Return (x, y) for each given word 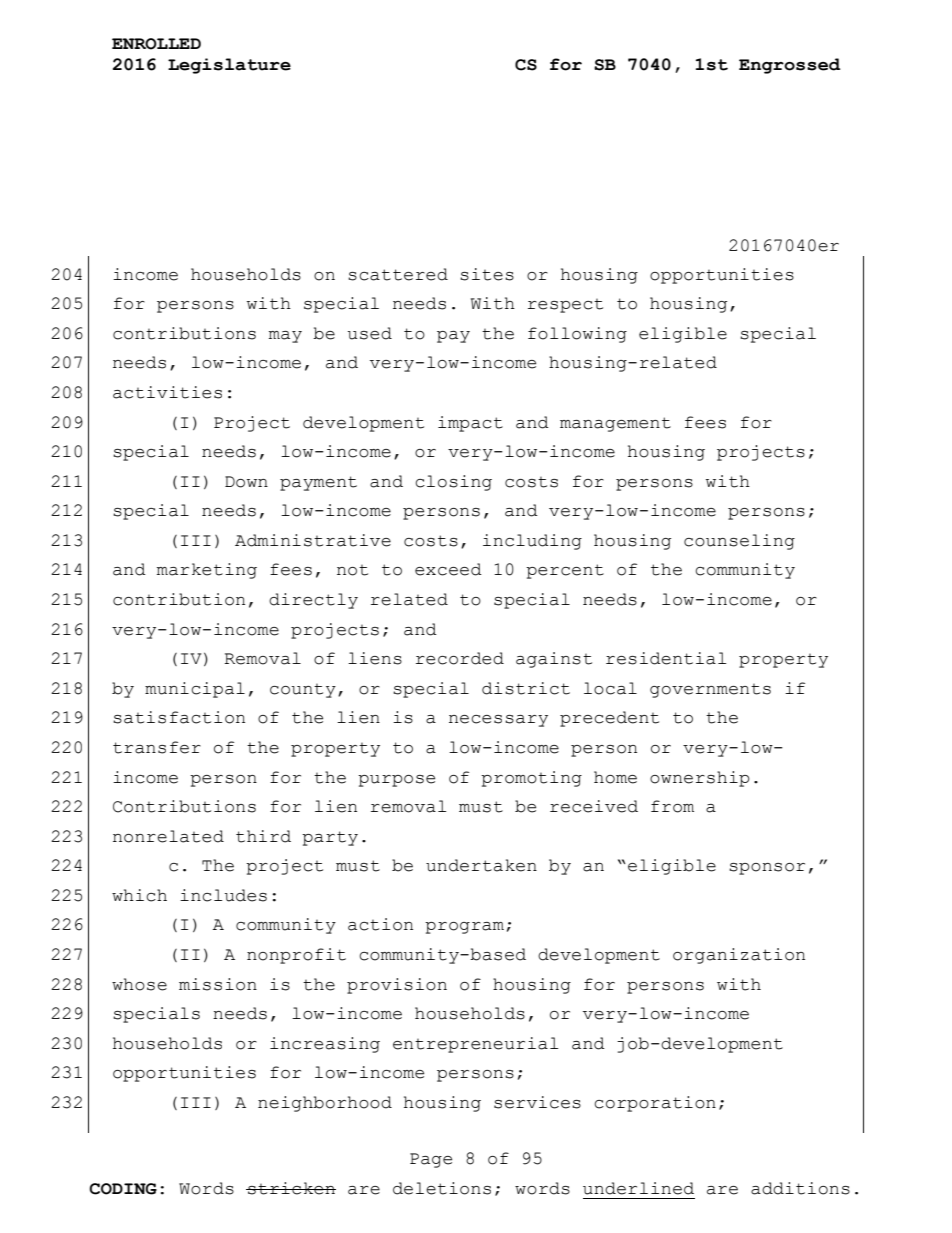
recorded (460, 658)
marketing (207, 571)
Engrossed (789, 66)
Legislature (229, 66)
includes (223, 895)
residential (666, 658)
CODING (123, 1189)
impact (470, 424)
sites (487, 274)
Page (431, 1160)
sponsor (767, 869)
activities (167, 392)
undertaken (481, 865)
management (615, 424)
